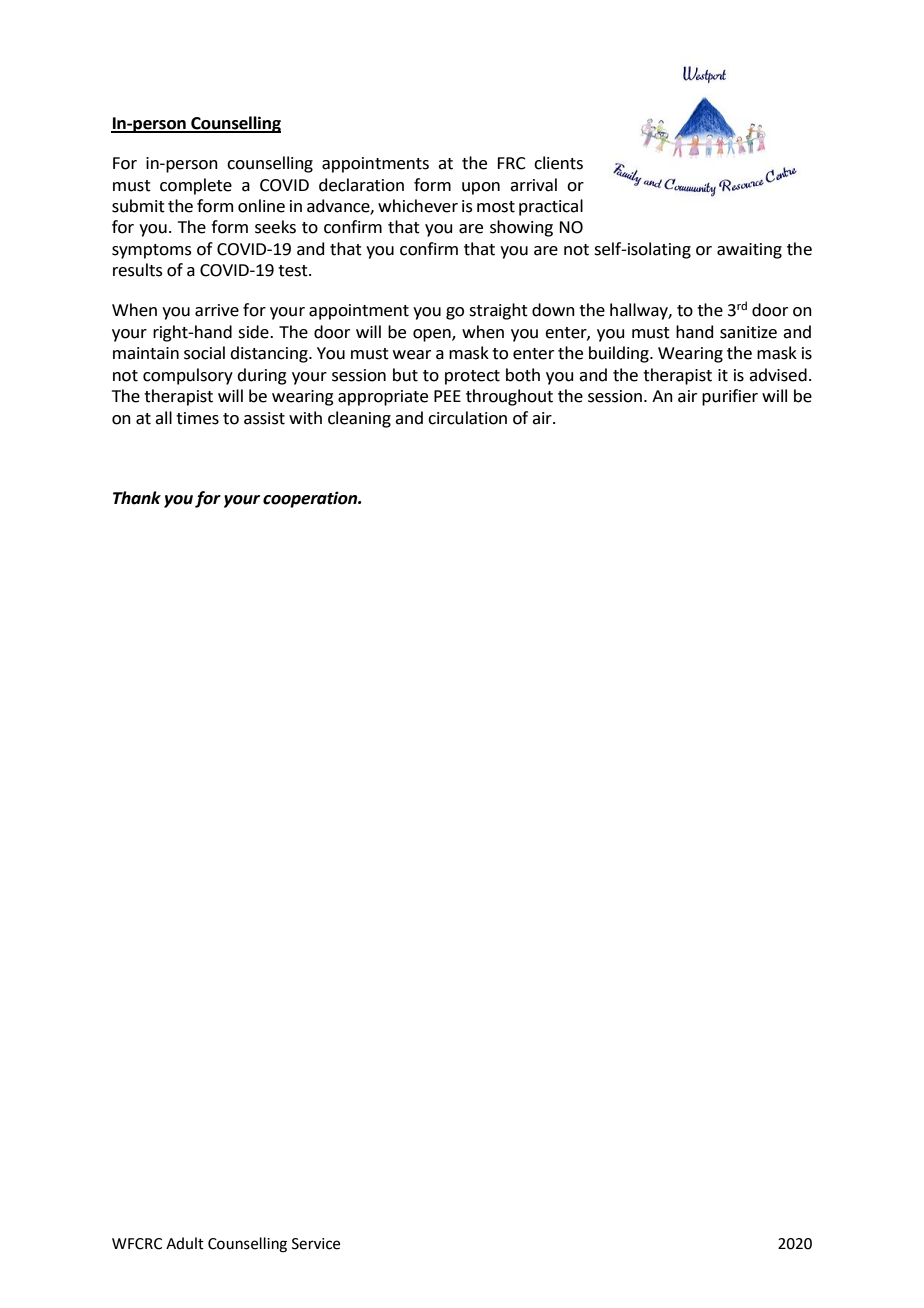 This screenshot has width=924, height=1308. Describe the element at coordinates (481, 188) in the screenshot. I see `upon` at that location.
